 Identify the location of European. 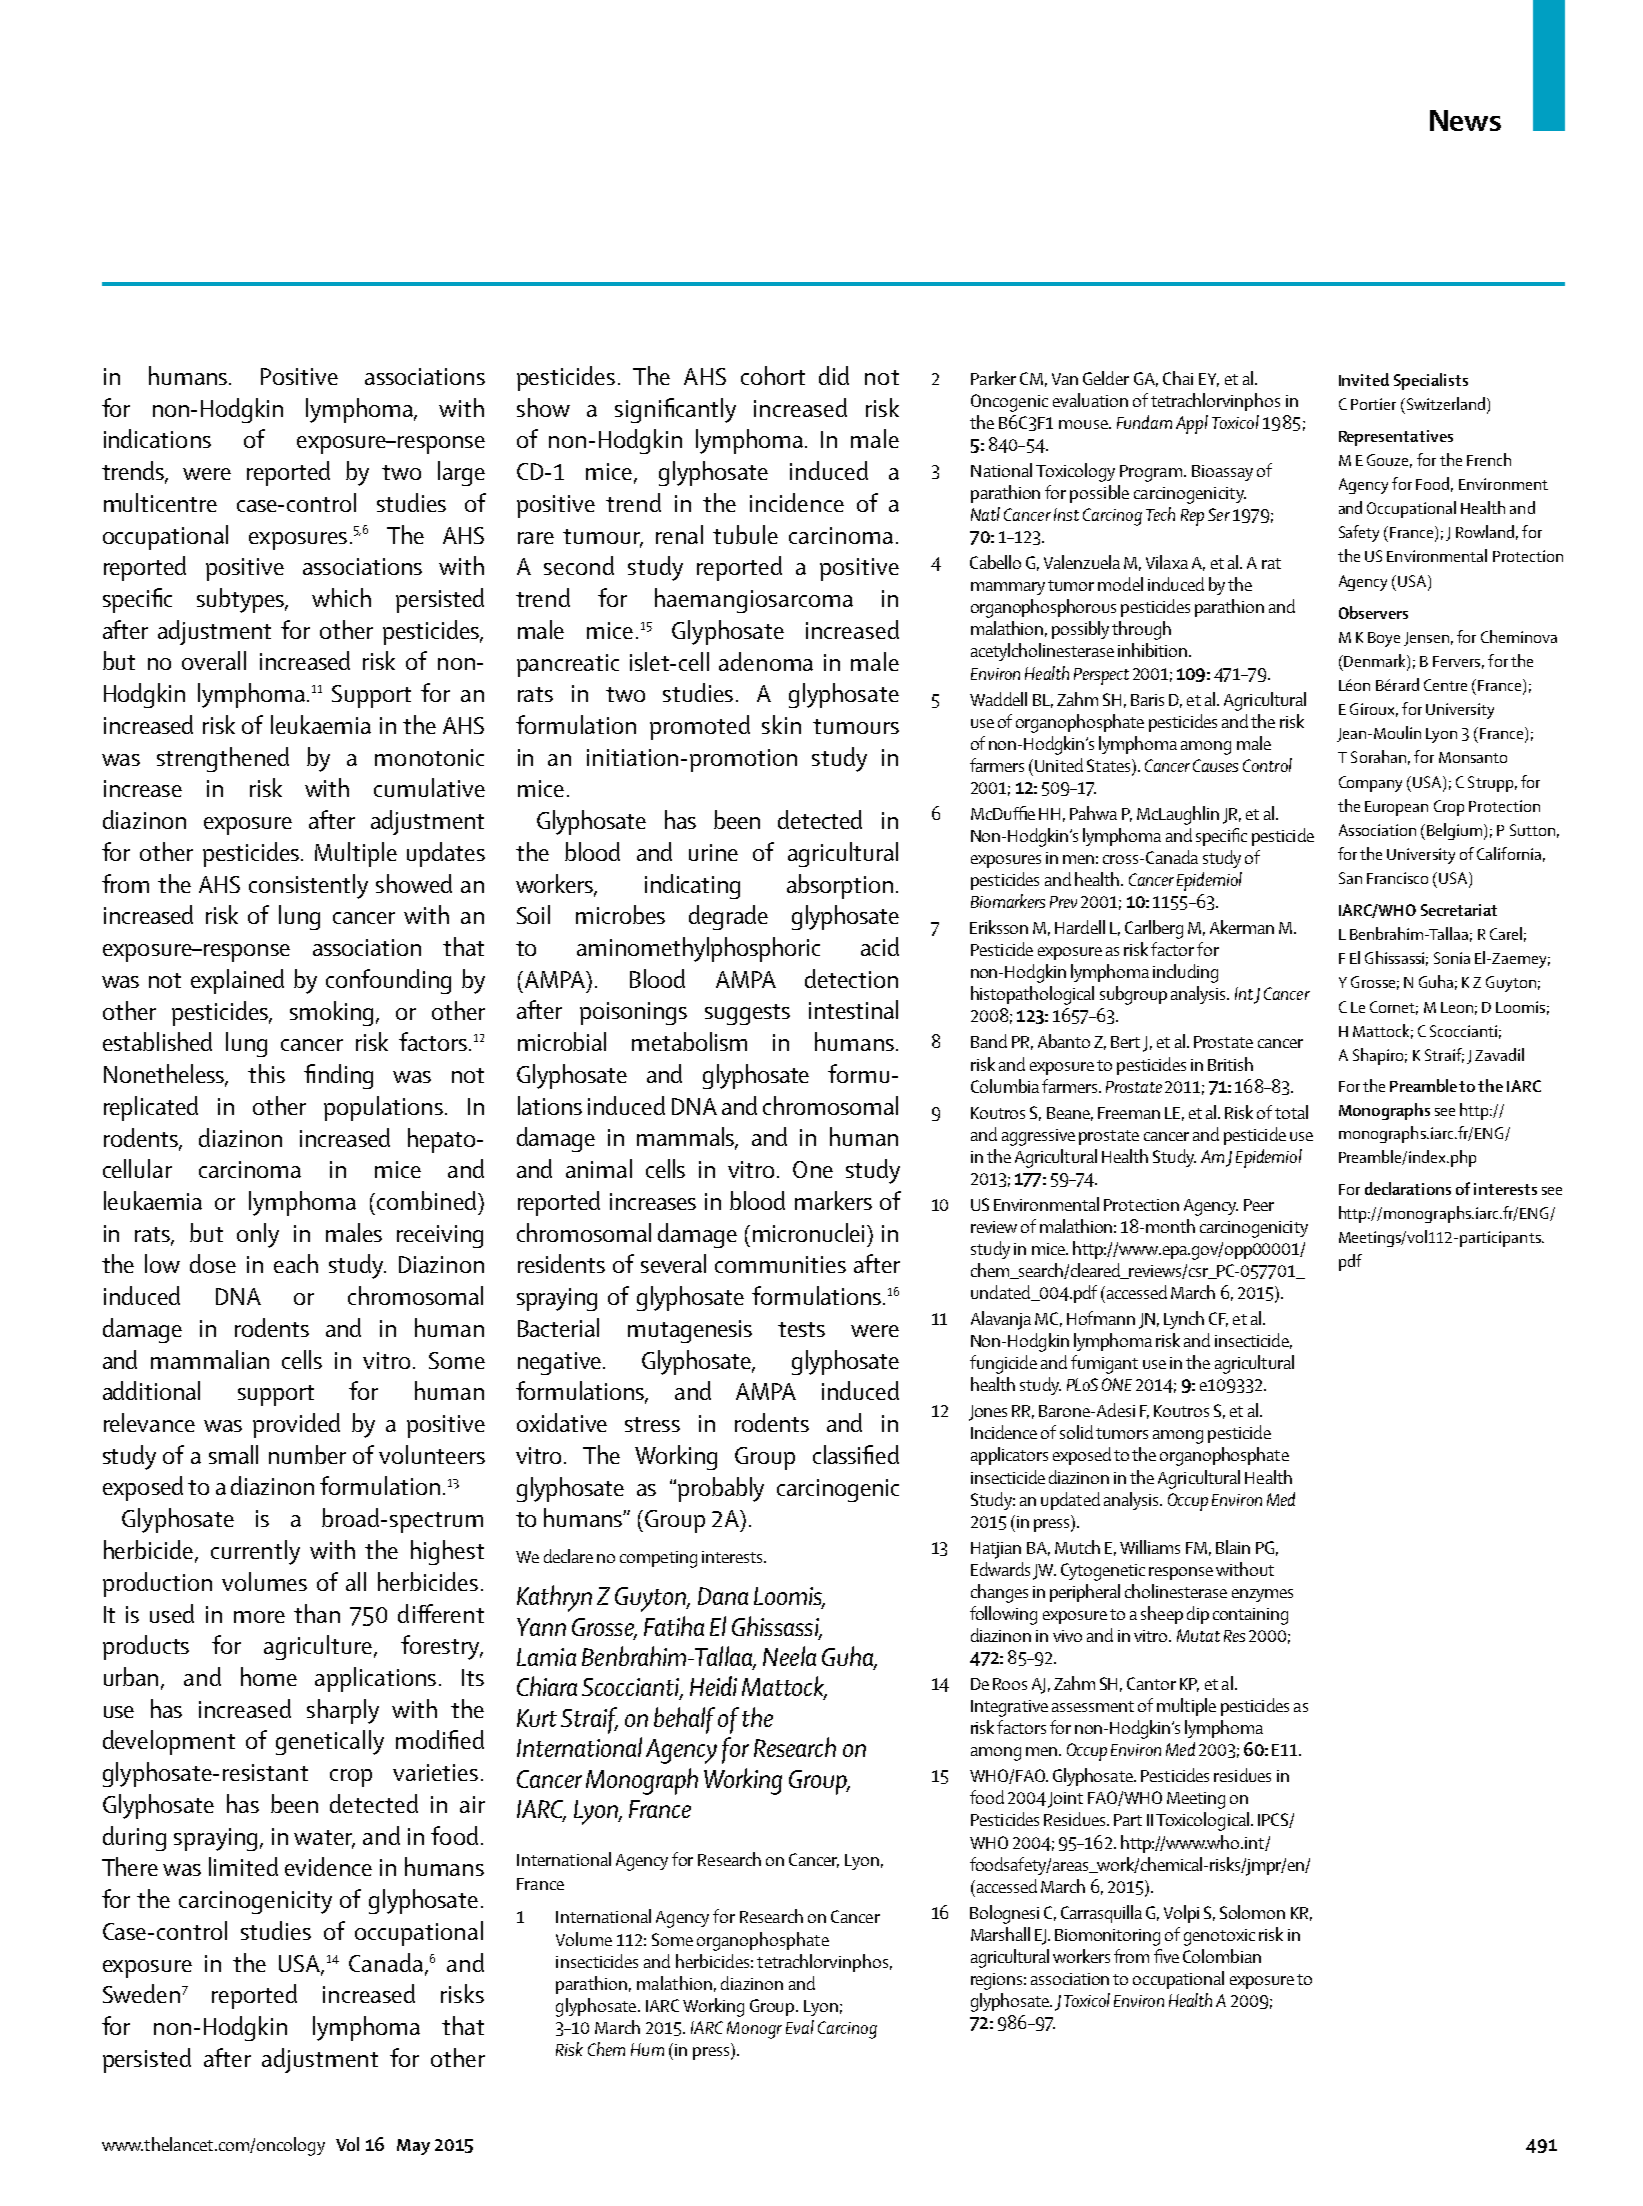
(1396, 808).
